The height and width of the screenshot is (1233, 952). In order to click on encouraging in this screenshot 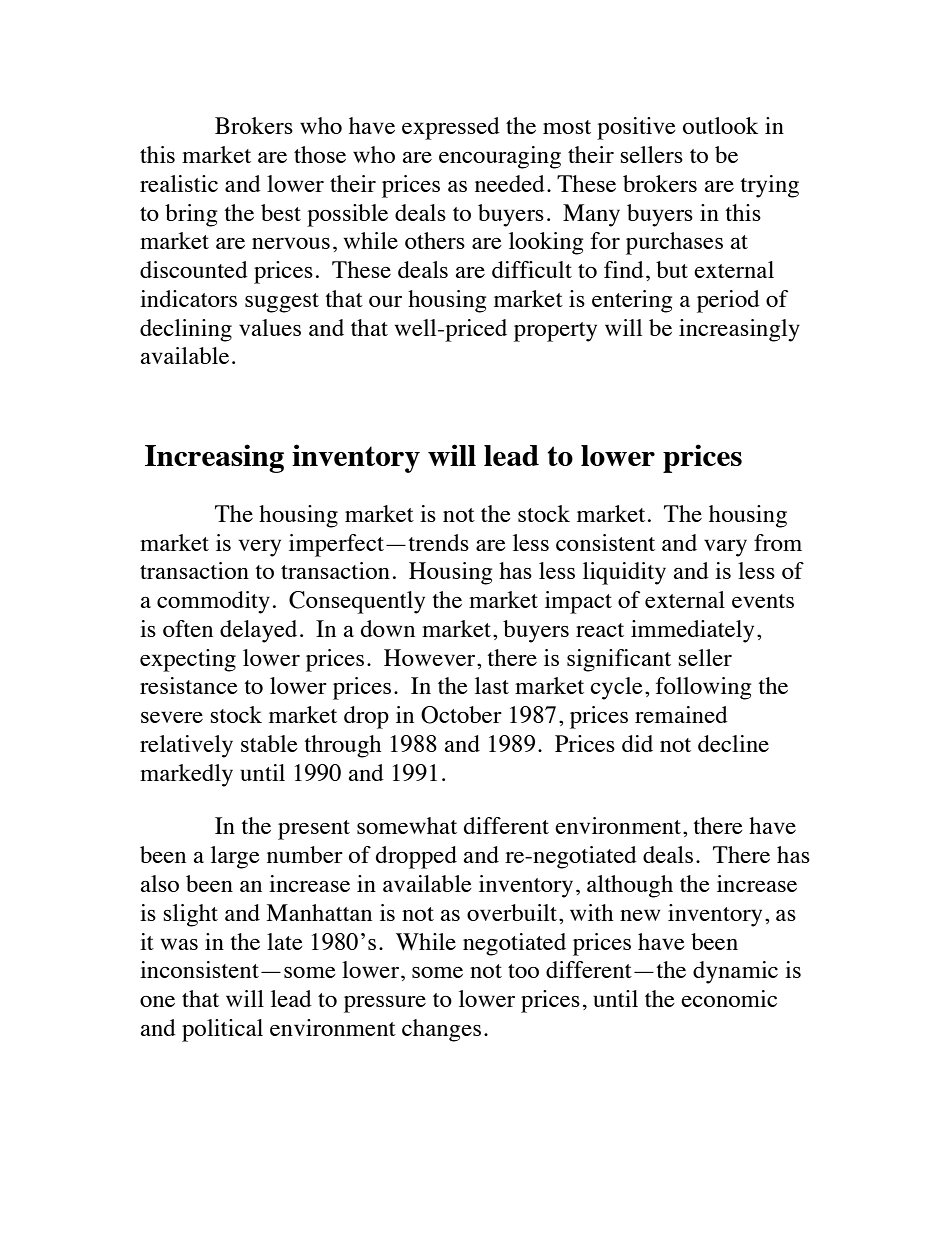, I will do `click(500, 157)`.
